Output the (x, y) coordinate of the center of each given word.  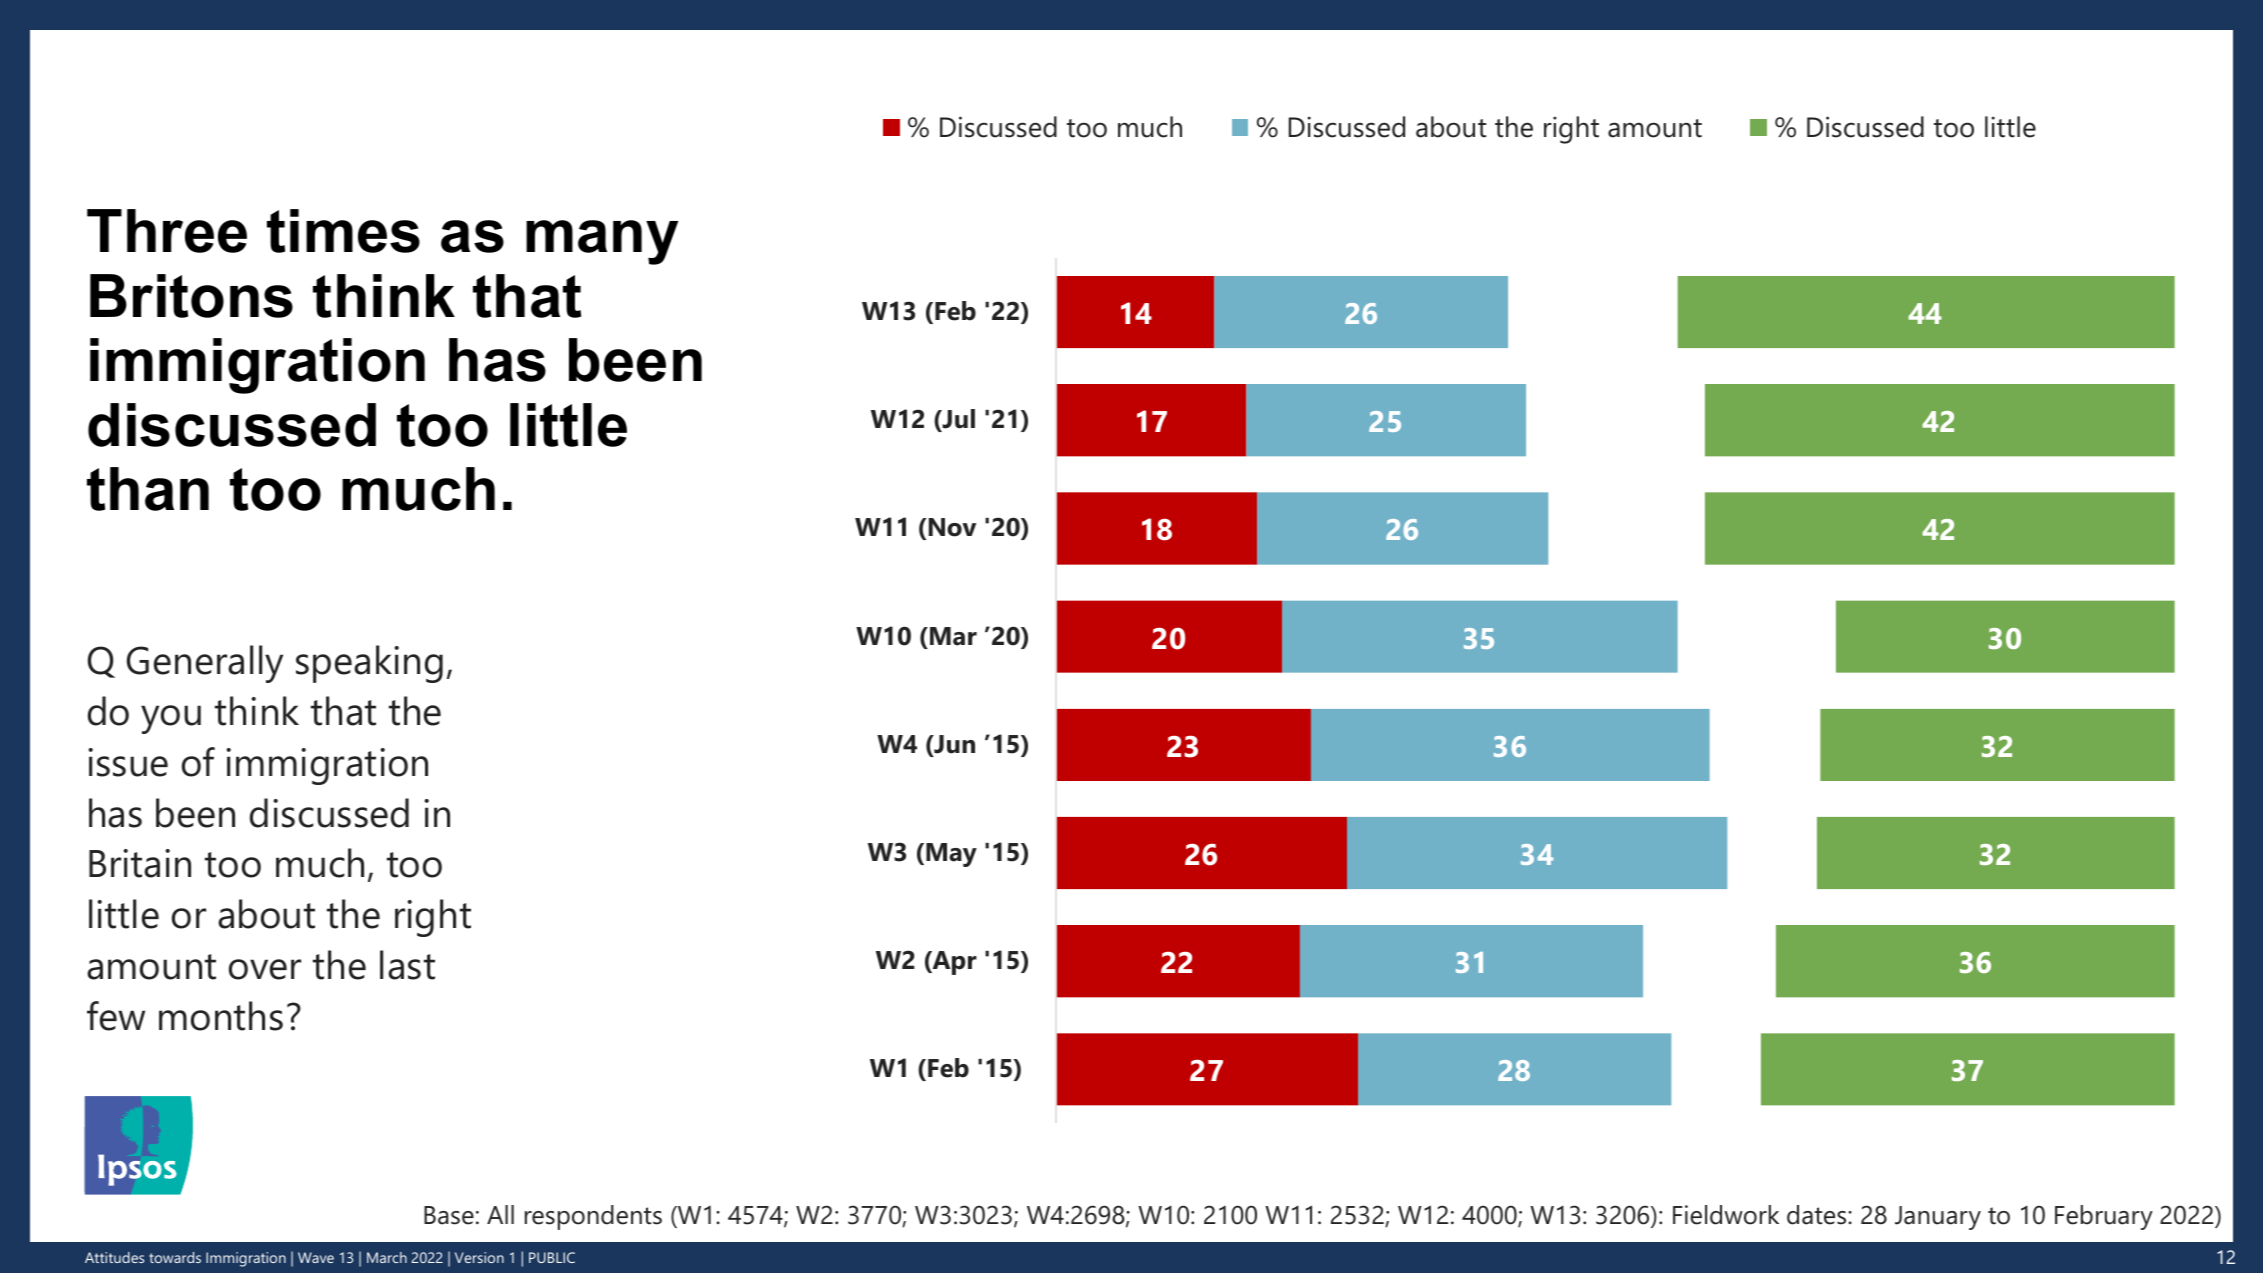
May (951, 855)
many (602, 242)
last (407, 965)
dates (1818, 1215)
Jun (953, 745)
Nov (952, 527)
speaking (369, 664)
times (343, 231)
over (265, 969)
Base (449, 1215)
